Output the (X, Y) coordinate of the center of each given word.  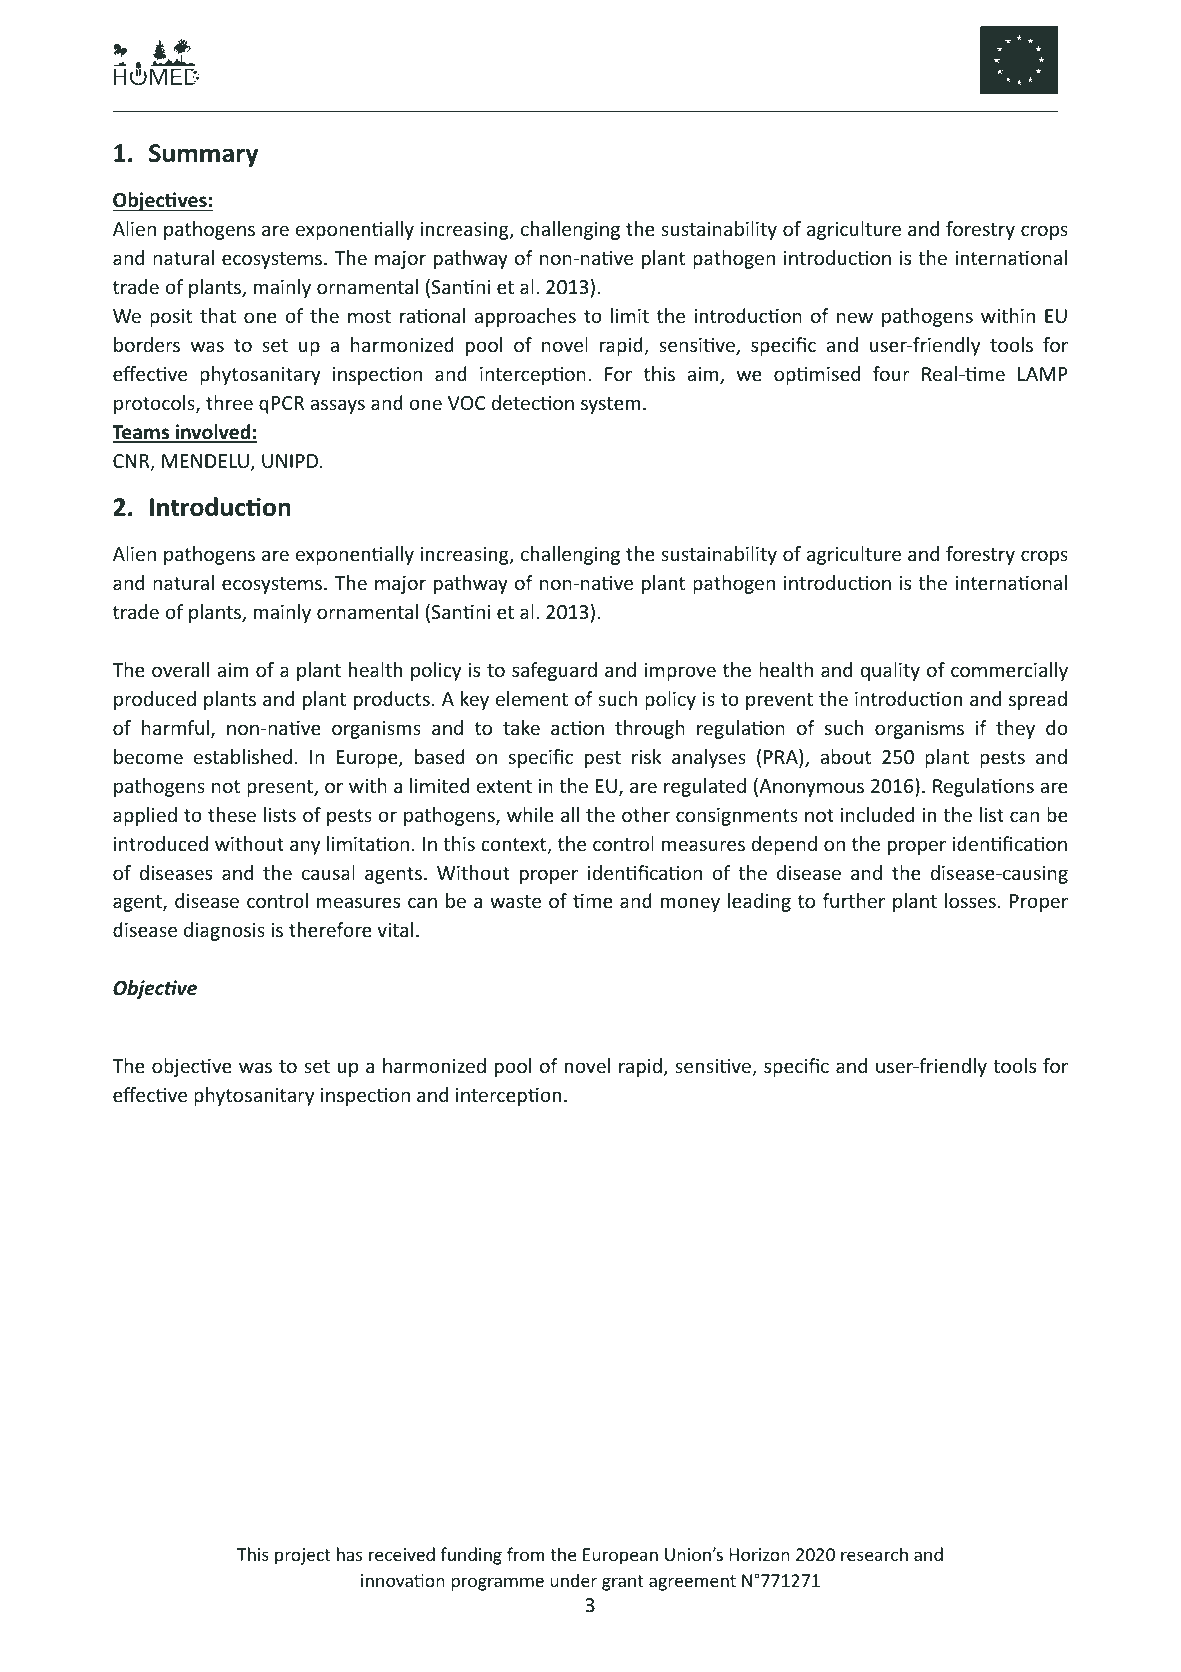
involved (213, 433)
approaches (525, 317)
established (243, 756)
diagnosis (224, 931)
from (525, 1554)
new (855, 317)
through (650, 729)
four (891, 373)
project (303, 1556)
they (1015, 729)
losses (970, 900)
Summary (203, 155)
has (349, 1554)
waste (515, 901)
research (874, 1554)
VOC (467, 403)
